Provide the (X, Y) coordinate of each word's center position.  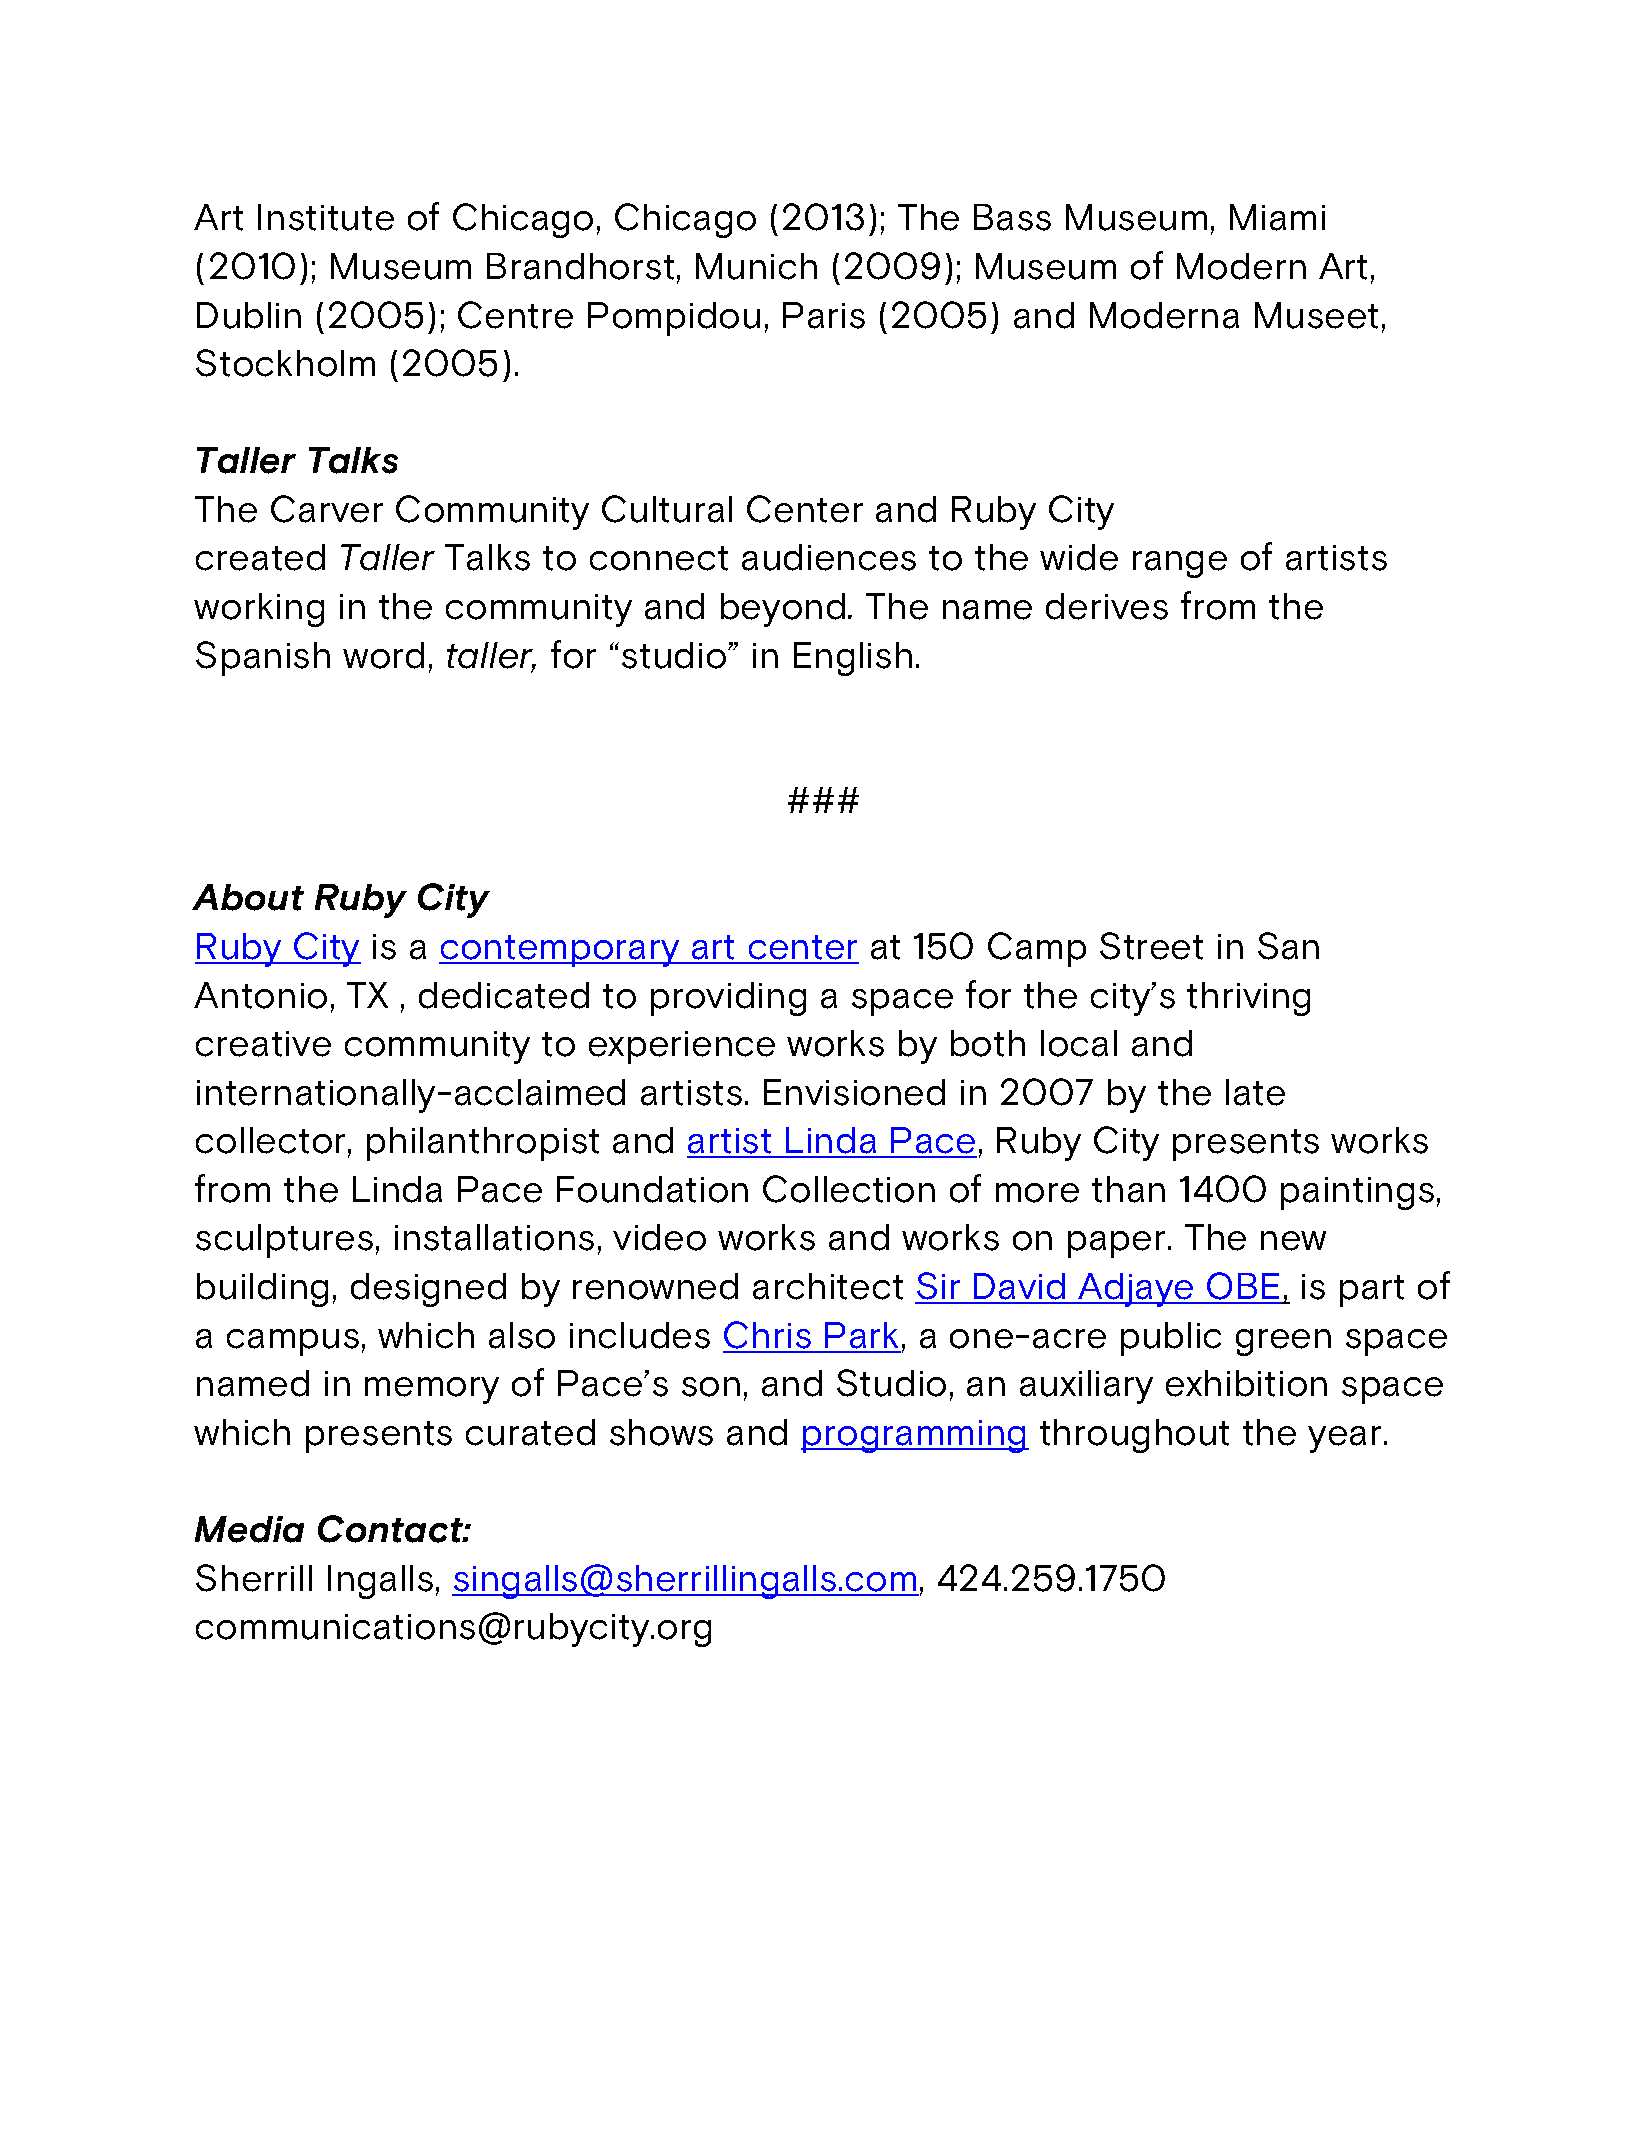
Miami (1277, 217)
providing (728, 999)
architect (828, 1286)
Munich (756, 266)
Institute (326, 217)
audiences (829, 557)
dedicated (504, 995)
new (1293, 1241)
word (383, 655)
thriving (1248, 999)
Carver (327, 509)
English (853, 659)
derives (1107, 606)
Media (249, 1529)
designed (428, 1290)
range (1180, 564)
